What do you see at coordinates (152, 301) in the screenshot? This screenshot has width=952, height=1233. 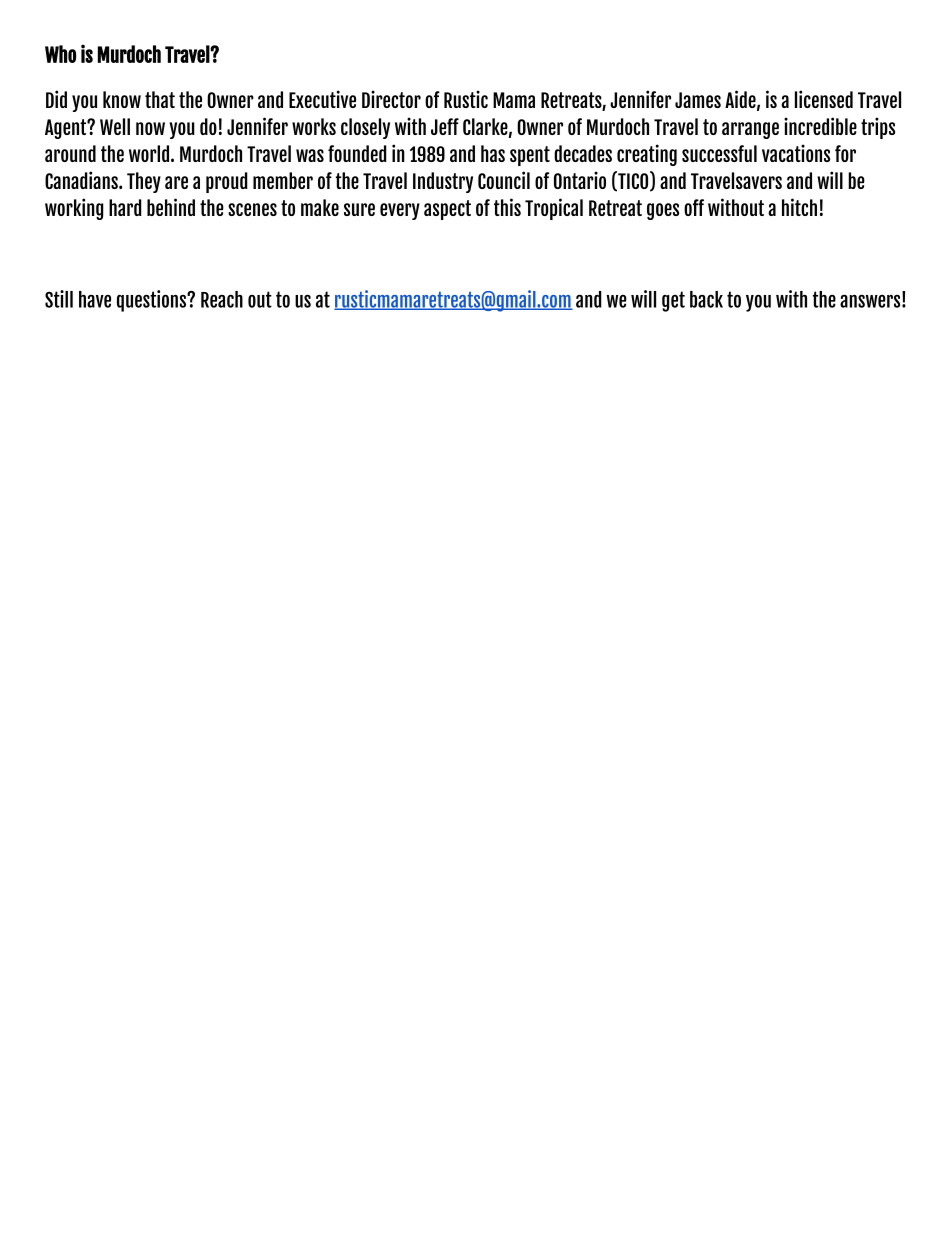 I see `questions` at bounding box center [152, 301].
